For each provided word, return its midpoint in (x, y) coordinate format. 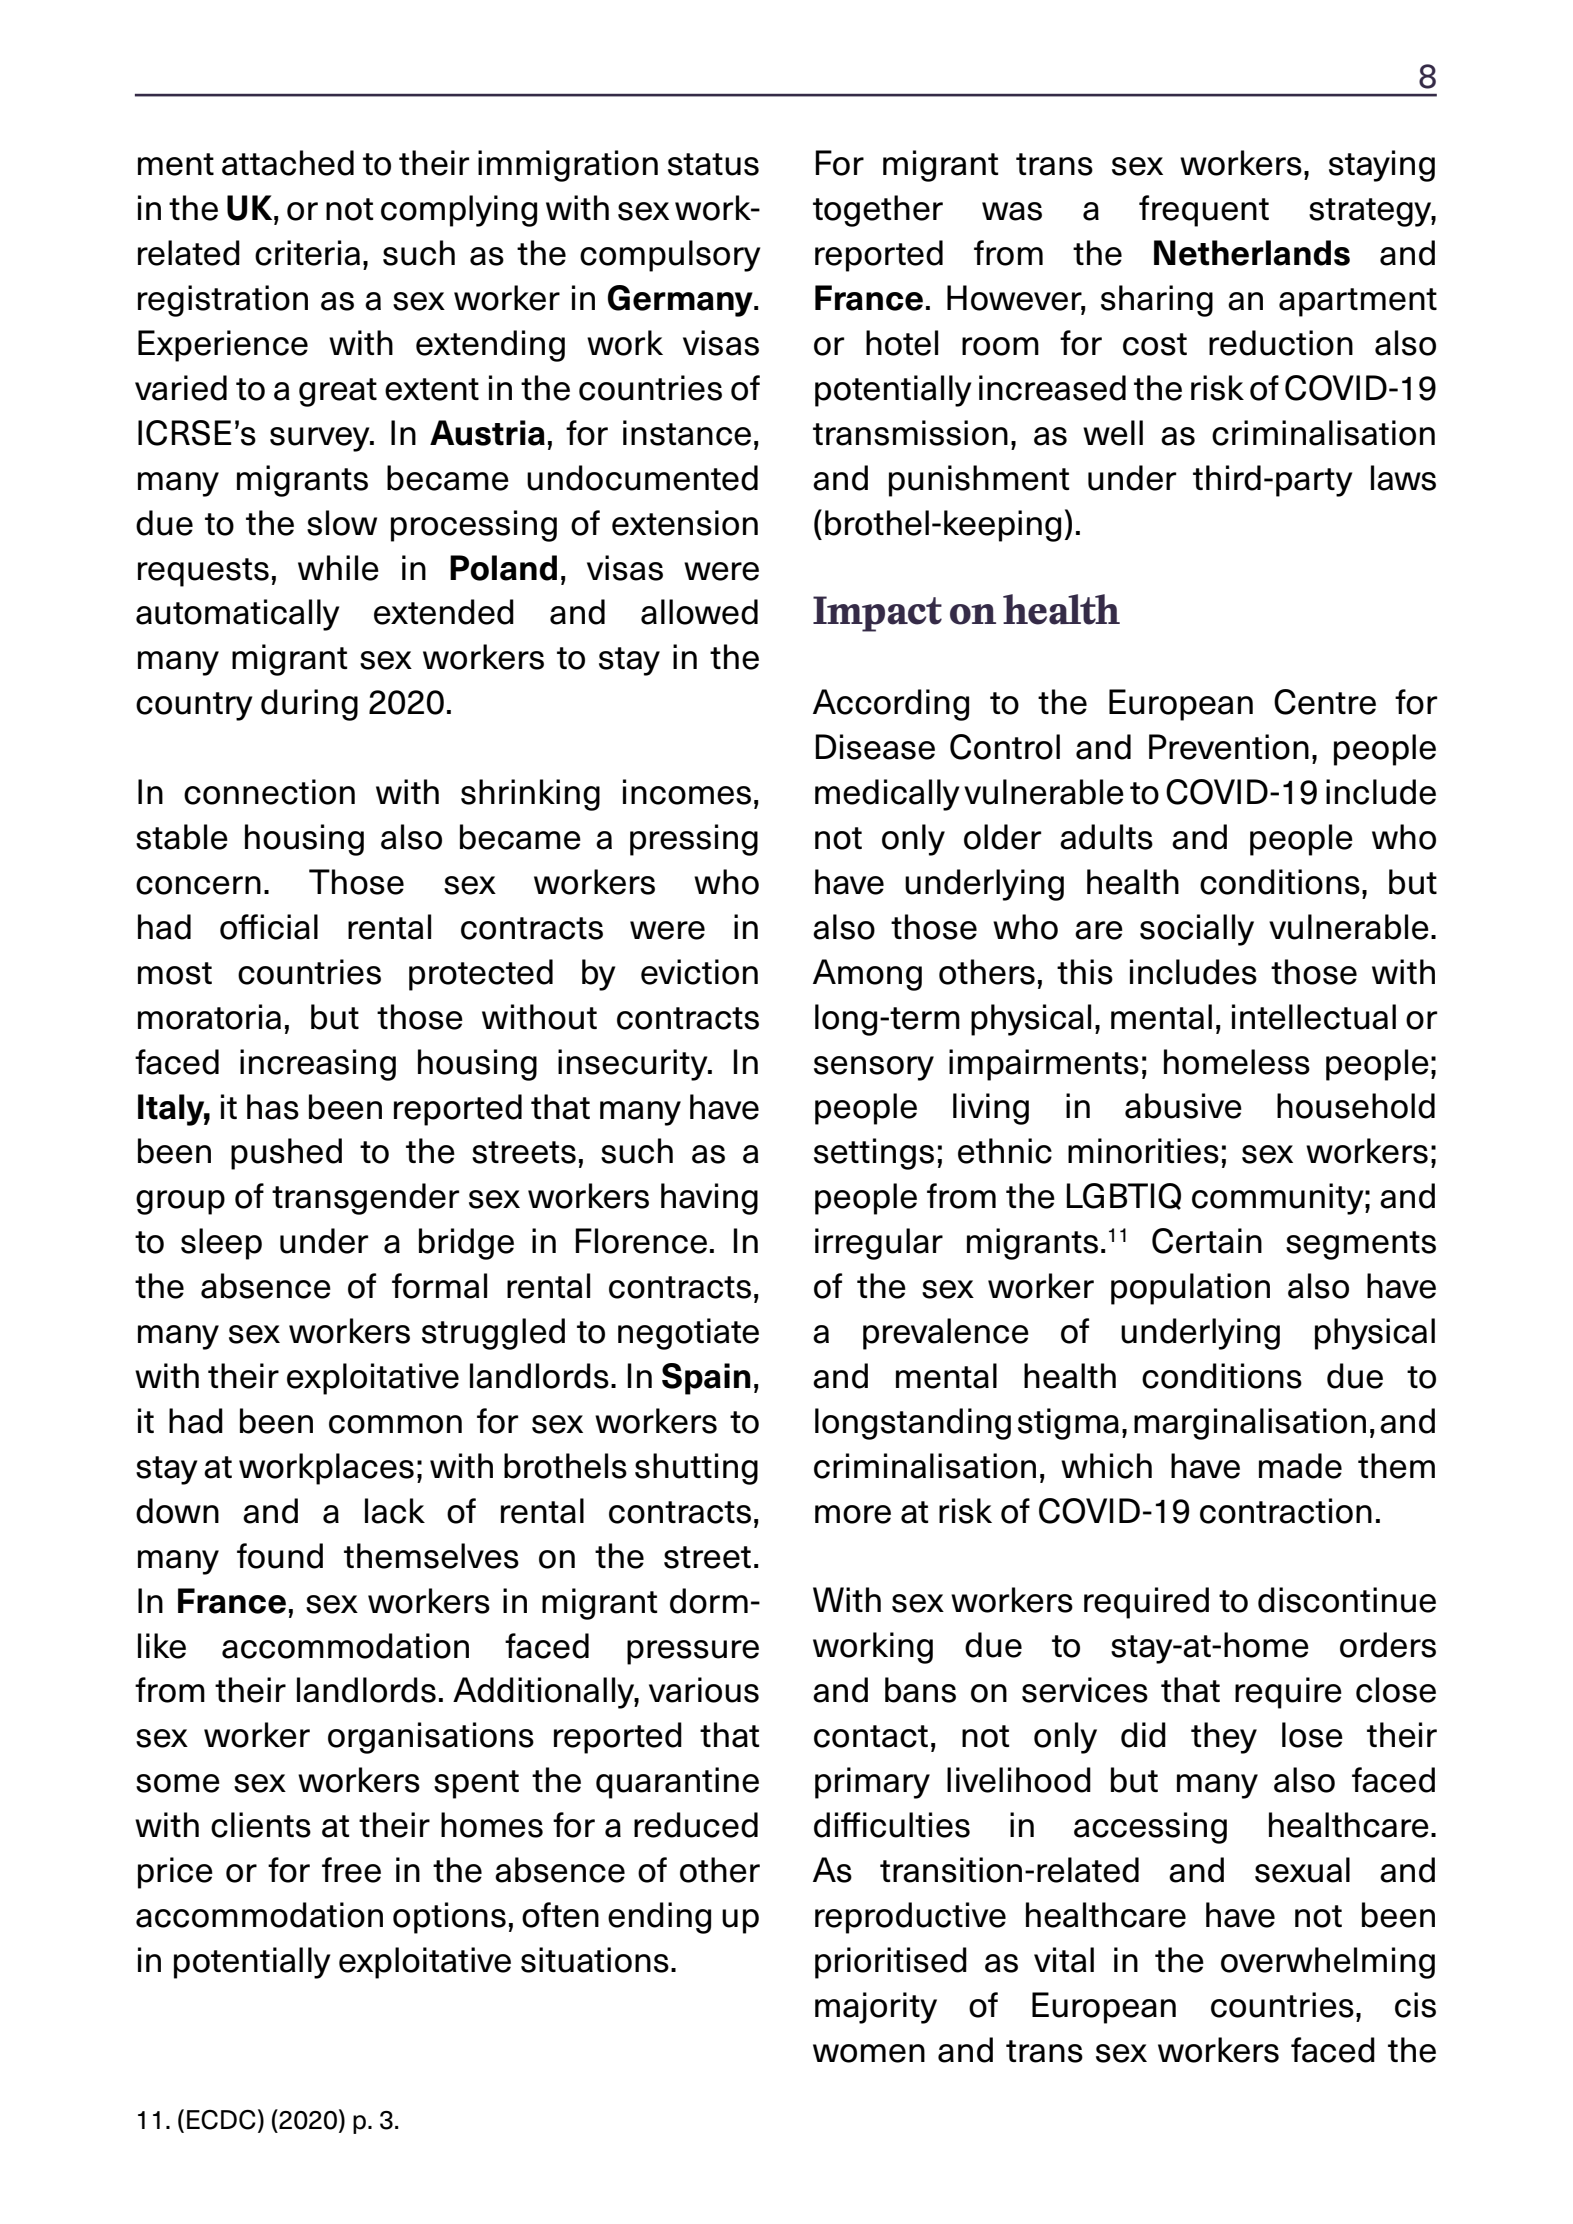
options (449, 1918)
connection (269, 792)
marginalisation (1250, 1424)
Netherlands (1252, 253)
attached (288, 163)
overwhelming (1328, 1963)
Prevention (1229, 747)
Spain (706, 1379)
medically (887, 795)
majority (876, 2008)
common (395, 1424)
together (878, 211)
